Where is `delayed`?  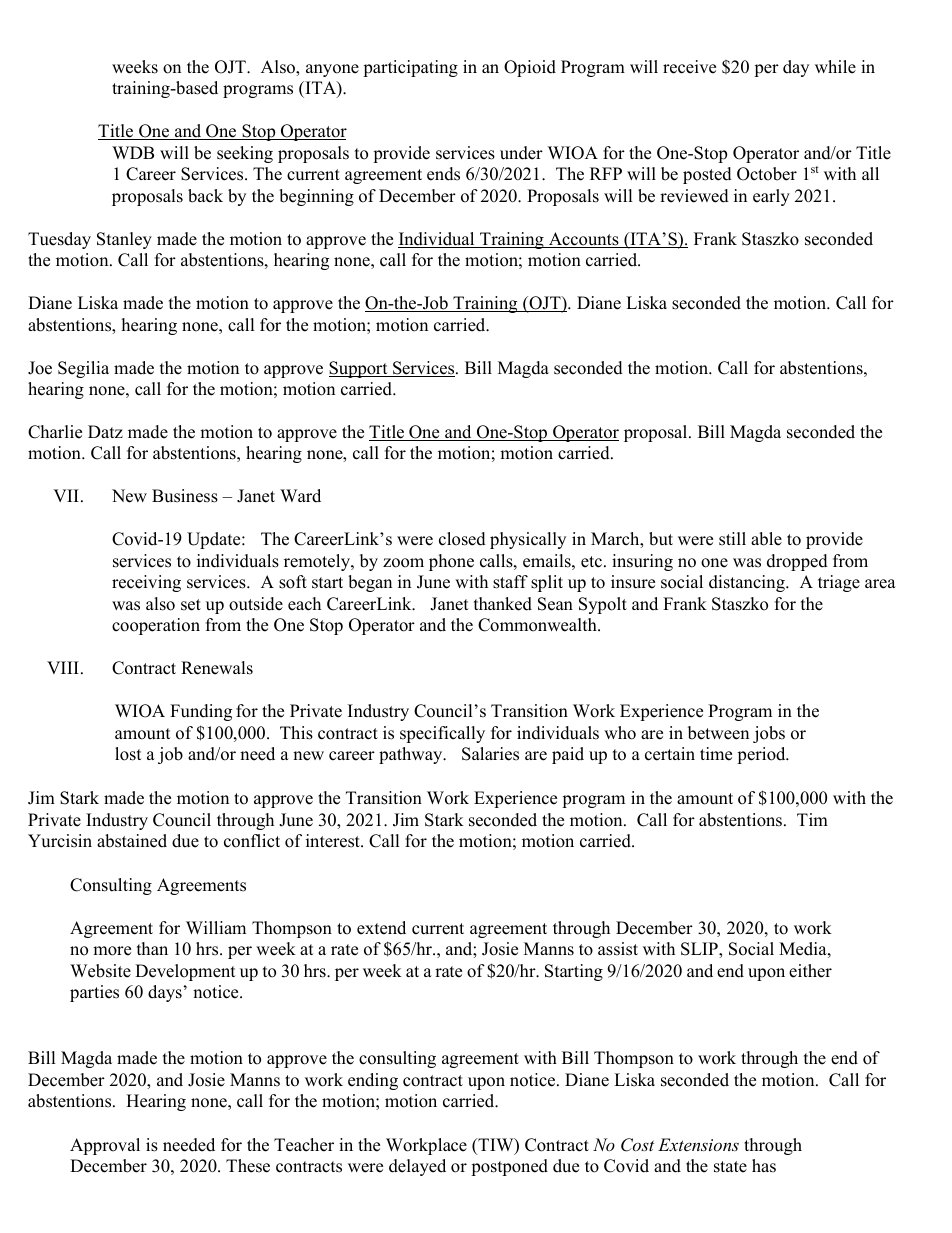
delayed is located at coordinates (417, 1167).
